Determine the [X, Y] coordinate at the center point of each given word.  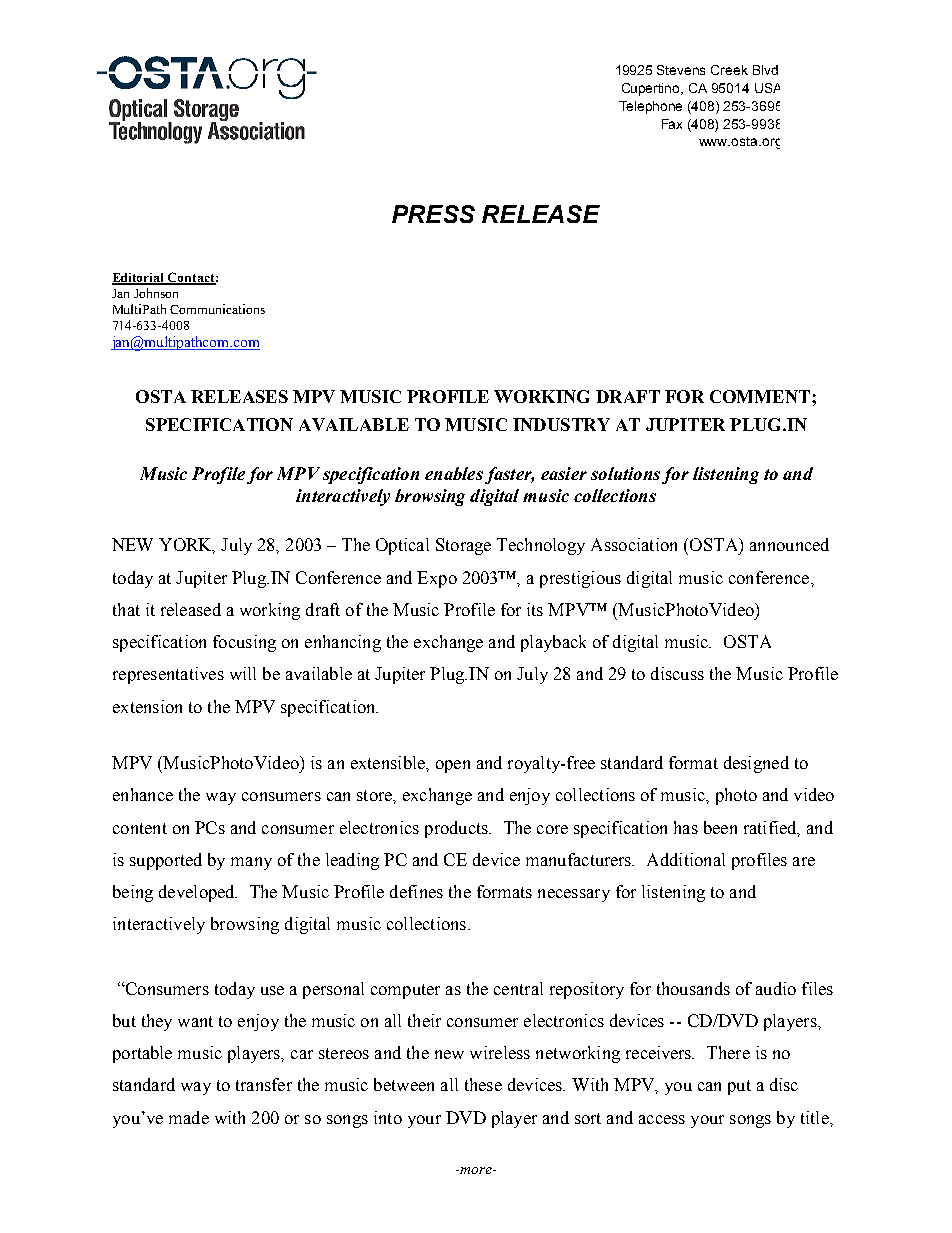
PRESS [433, 214]
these [483, 1084]
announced [789, 544]
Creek [729, 70]
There [728, 1052]
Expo [437, 579]
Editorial [139, 279]
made [189, 1117]
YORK [187, 546]
